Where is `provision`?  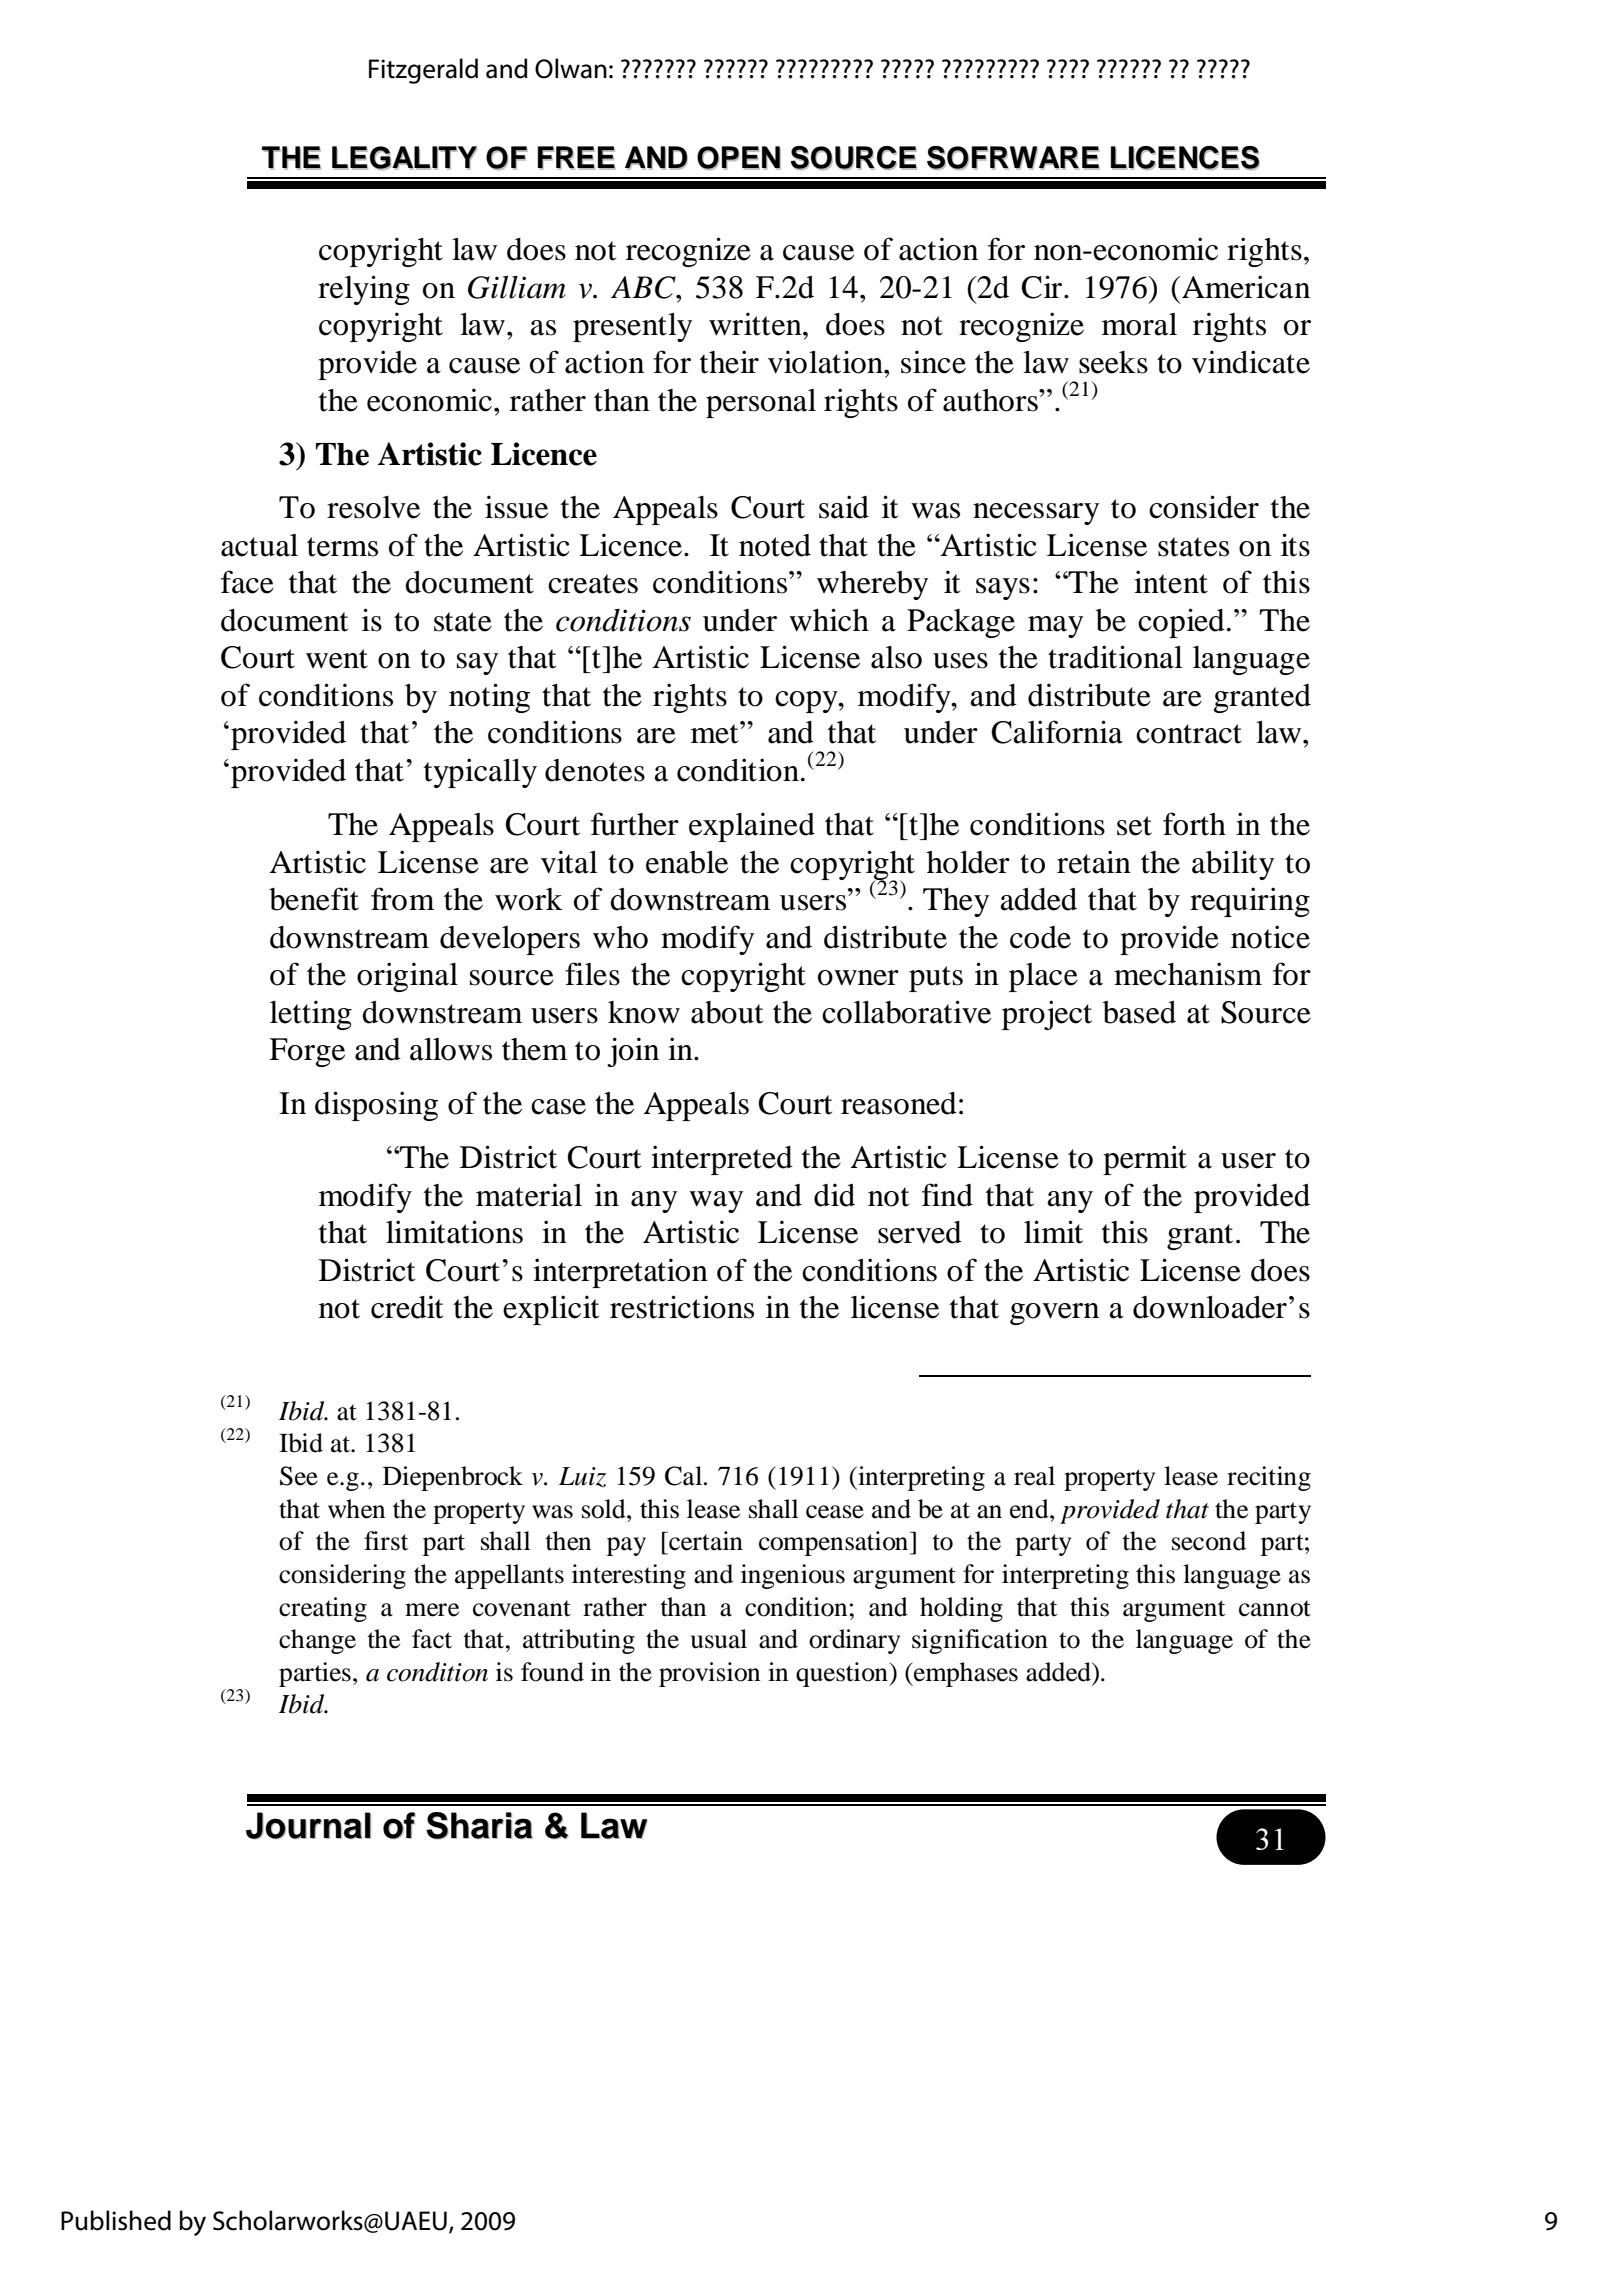 provision is located at coordinates (709, 1674).
